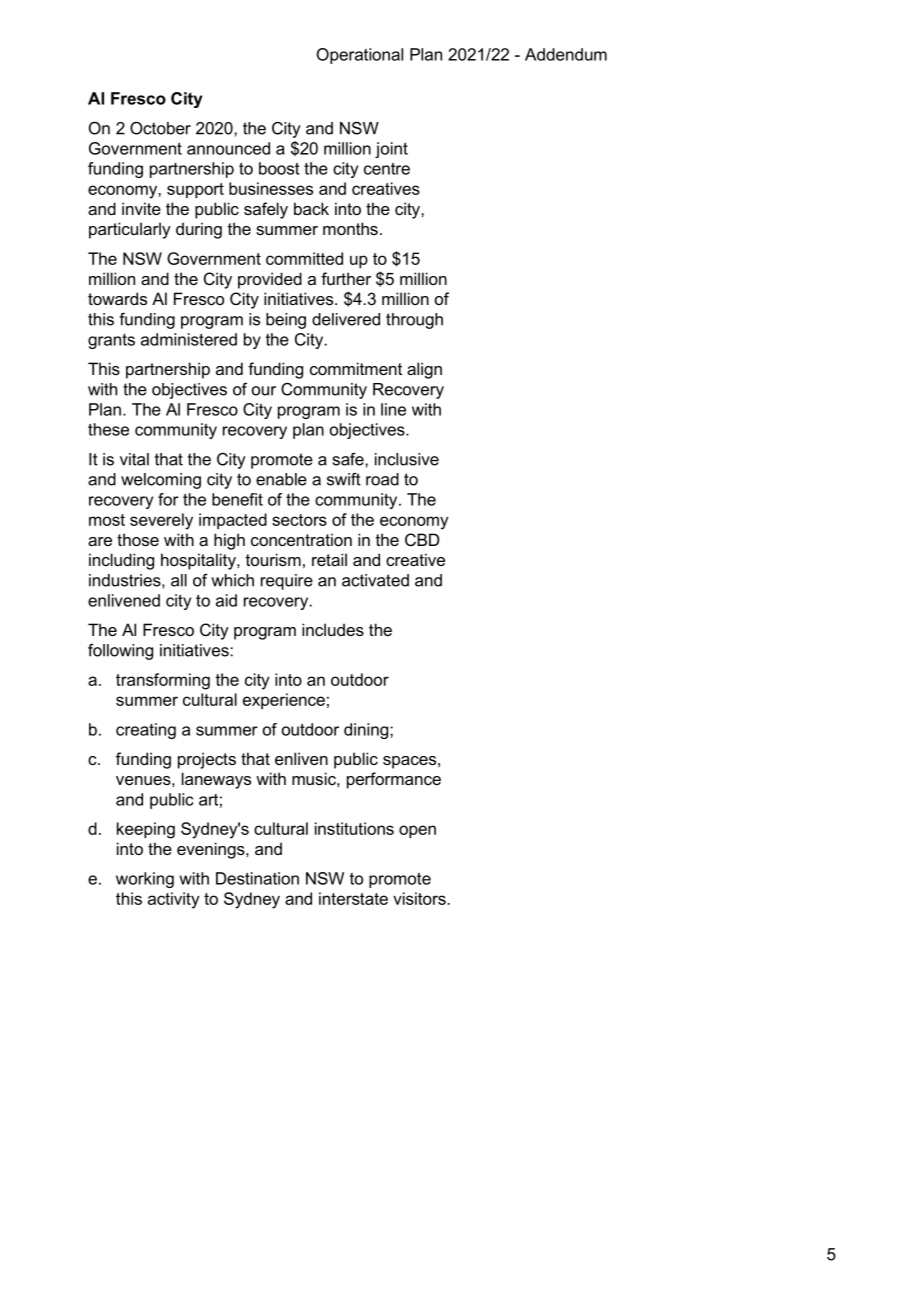  Describe the element at coordinates (566, 54) in the screenshot. I see `Addendum` at that location.
